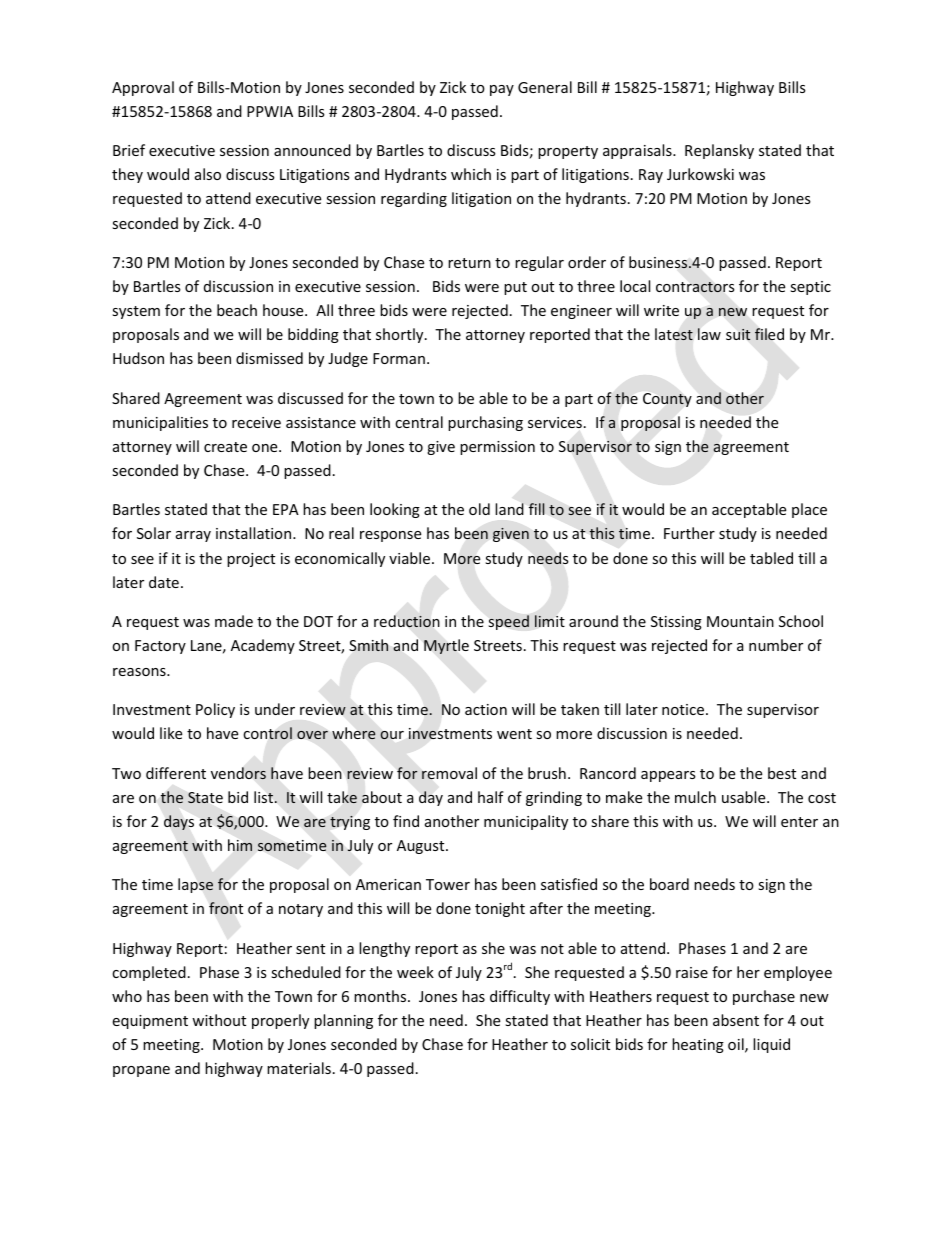 The width and height of the screenshot is (952, 1233). Describe the element at coordinates (638, 151) in the screenshot. I see `appraisals` at that location.
